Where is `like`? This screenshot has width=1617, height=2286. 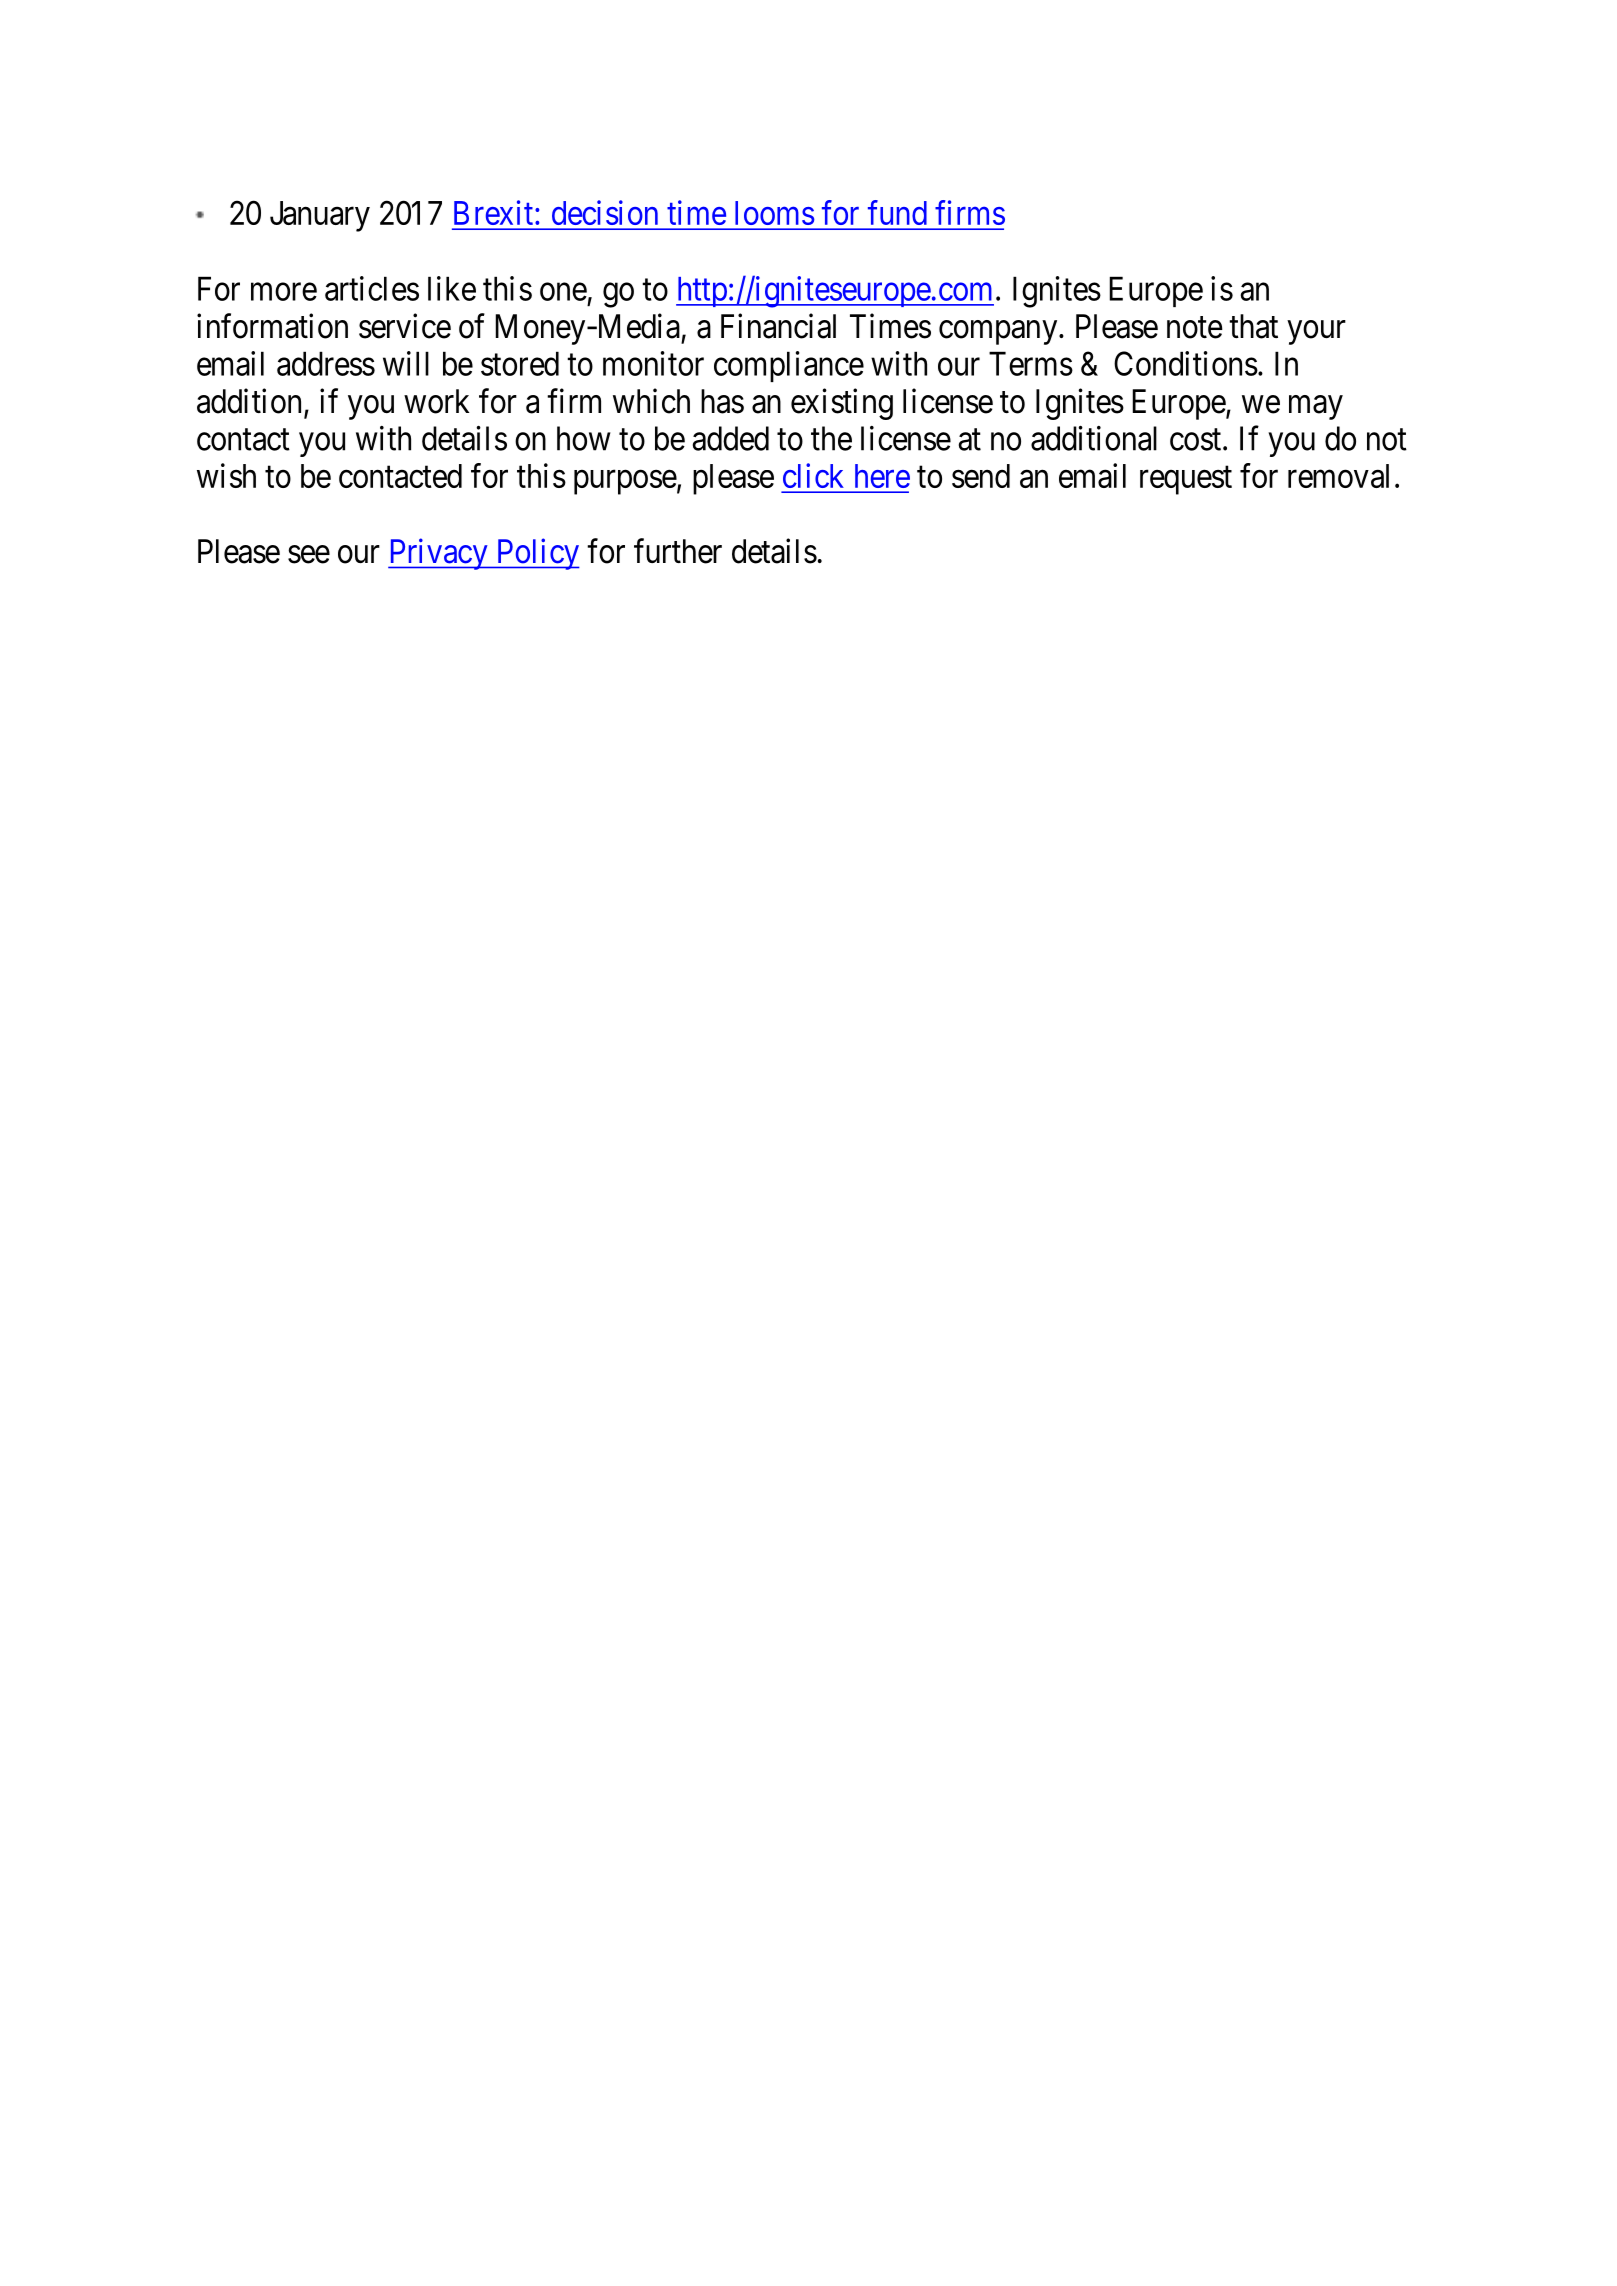
like is located at coordinates (452, 288).
